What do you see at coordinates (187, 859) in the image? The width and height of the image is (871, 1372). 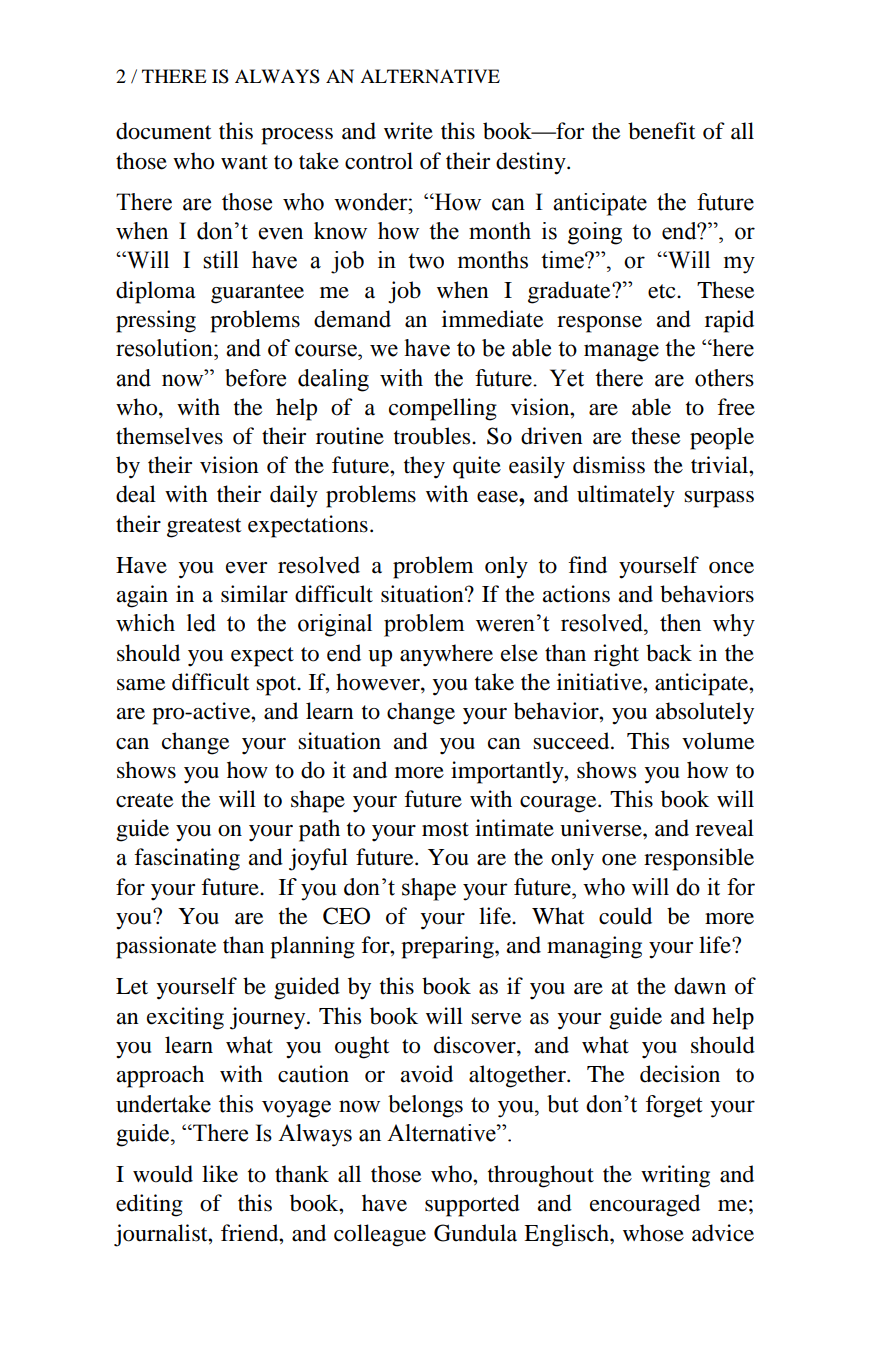 I see `fascinating` at bounding box center [187, 859].
